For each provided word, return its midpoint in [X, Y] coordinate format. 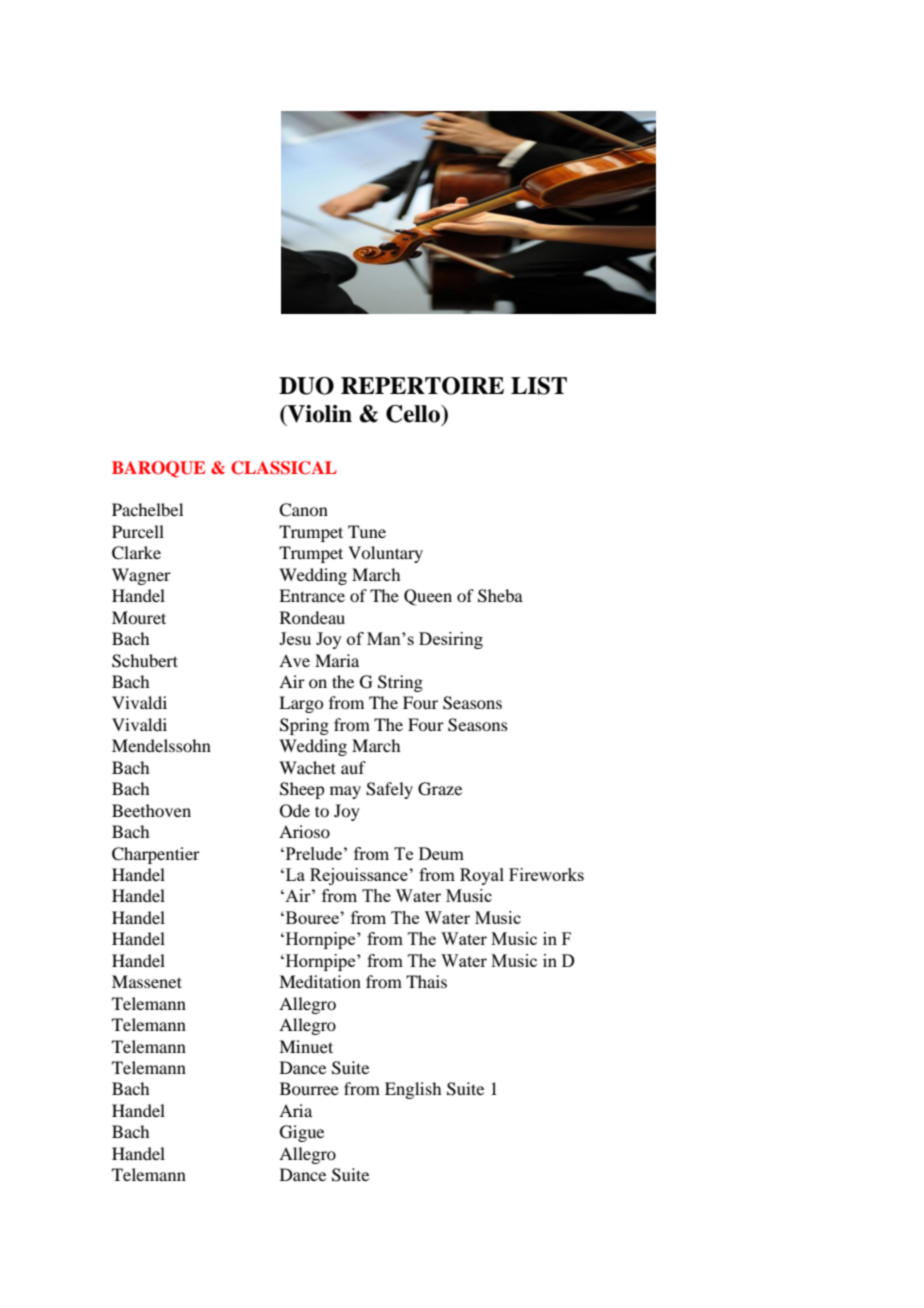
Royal [482, 876]
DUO [306, 386]
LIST [539, 386]
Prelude [312, 853]
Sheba [500, 596]
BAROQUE [158, 469]
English [413, 1090]
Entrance [312, 595]
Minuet [306, 1046]
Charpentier [156, 855]
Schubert [145, 661]
